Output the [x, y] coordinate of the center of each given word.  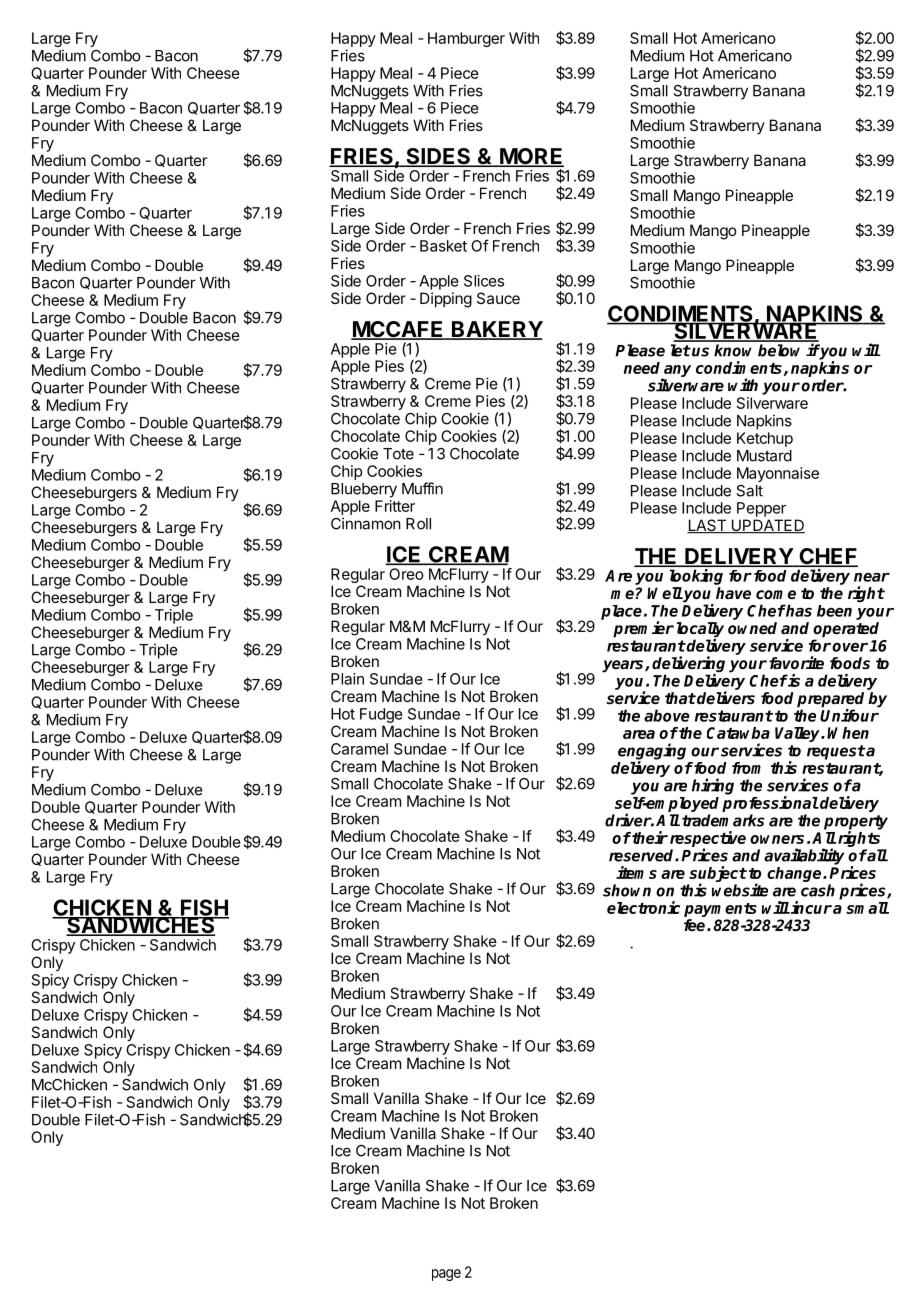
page [446, 1275]
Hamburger [466, 39]
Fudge [381, 715]
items [636, 872]
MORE [531, 157]
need [642, 368]
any [676, 372]
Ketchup [765, 439]
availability [804, 856]
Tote [398, 454]
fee [696, 925]
